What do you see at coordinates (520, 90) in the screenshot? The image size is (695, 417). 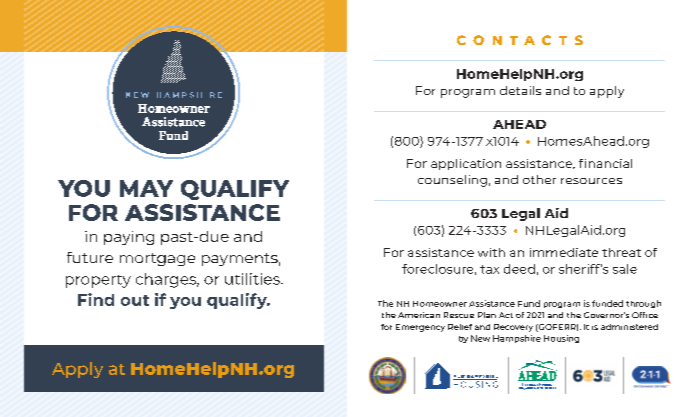 I see `details` at bounding box center [520, 90].
